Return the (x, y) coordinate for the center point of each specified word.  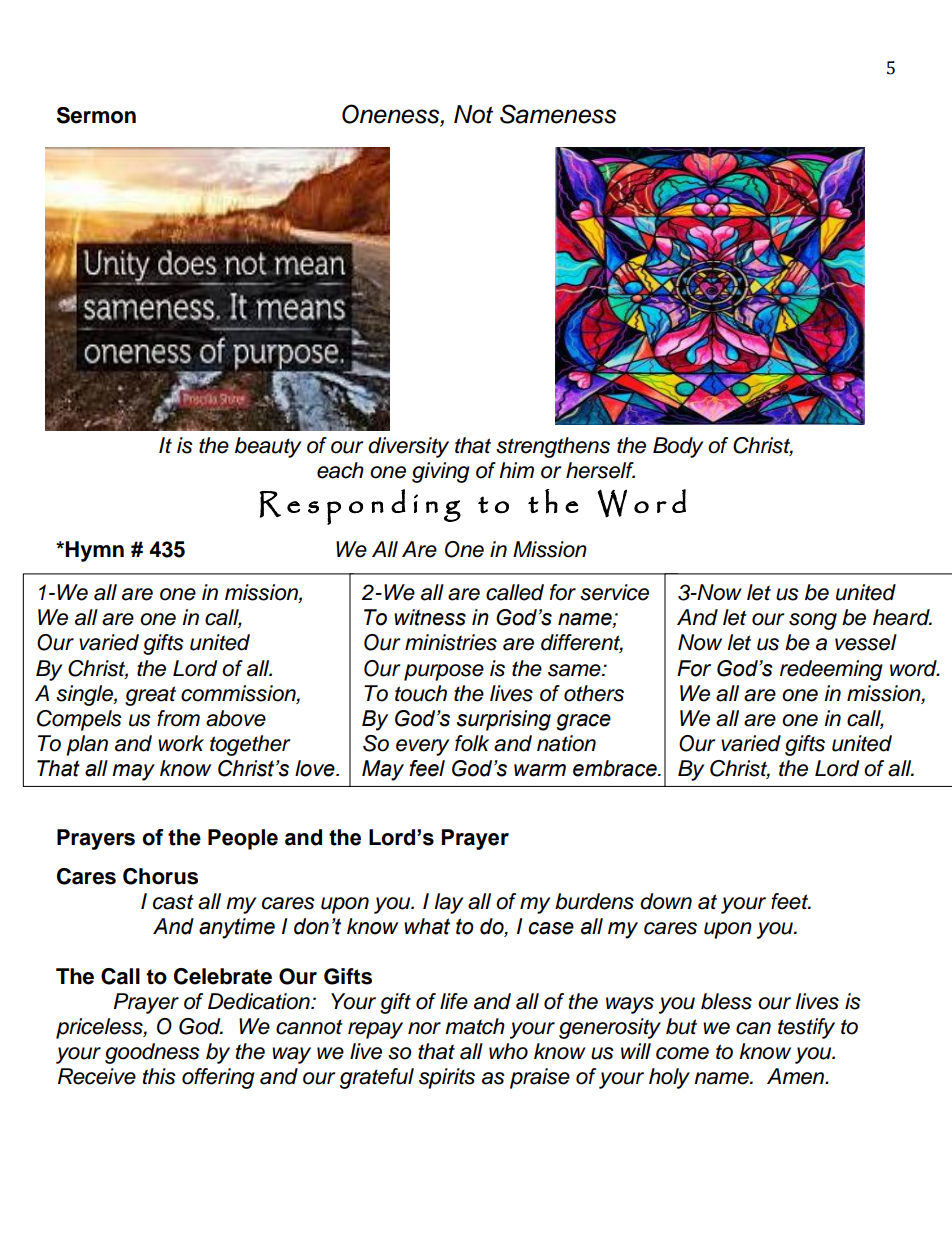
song (813, 621)
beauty (268, 447)
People (243, 839)
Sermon (96, 115)
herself (600, 470)
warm (540, 770)
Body (678, 447)
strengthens (553, 447)
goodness (152, 1053)
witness (430, 617)
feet (791, 901)
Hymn (94, 551)
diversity (408, 447)
